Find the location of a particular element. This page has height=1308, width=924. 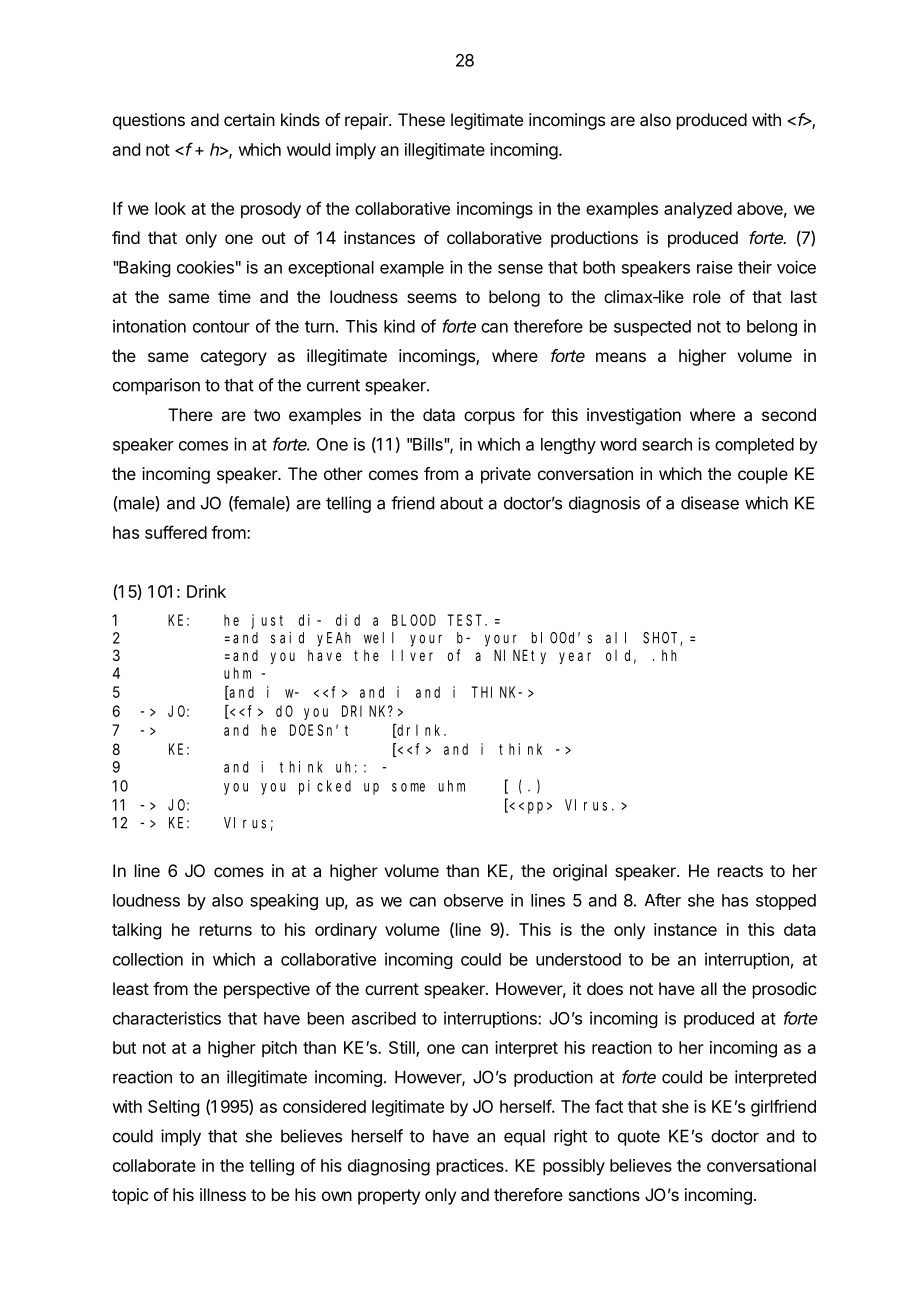

illness is located at coordinates (223, 1194).
